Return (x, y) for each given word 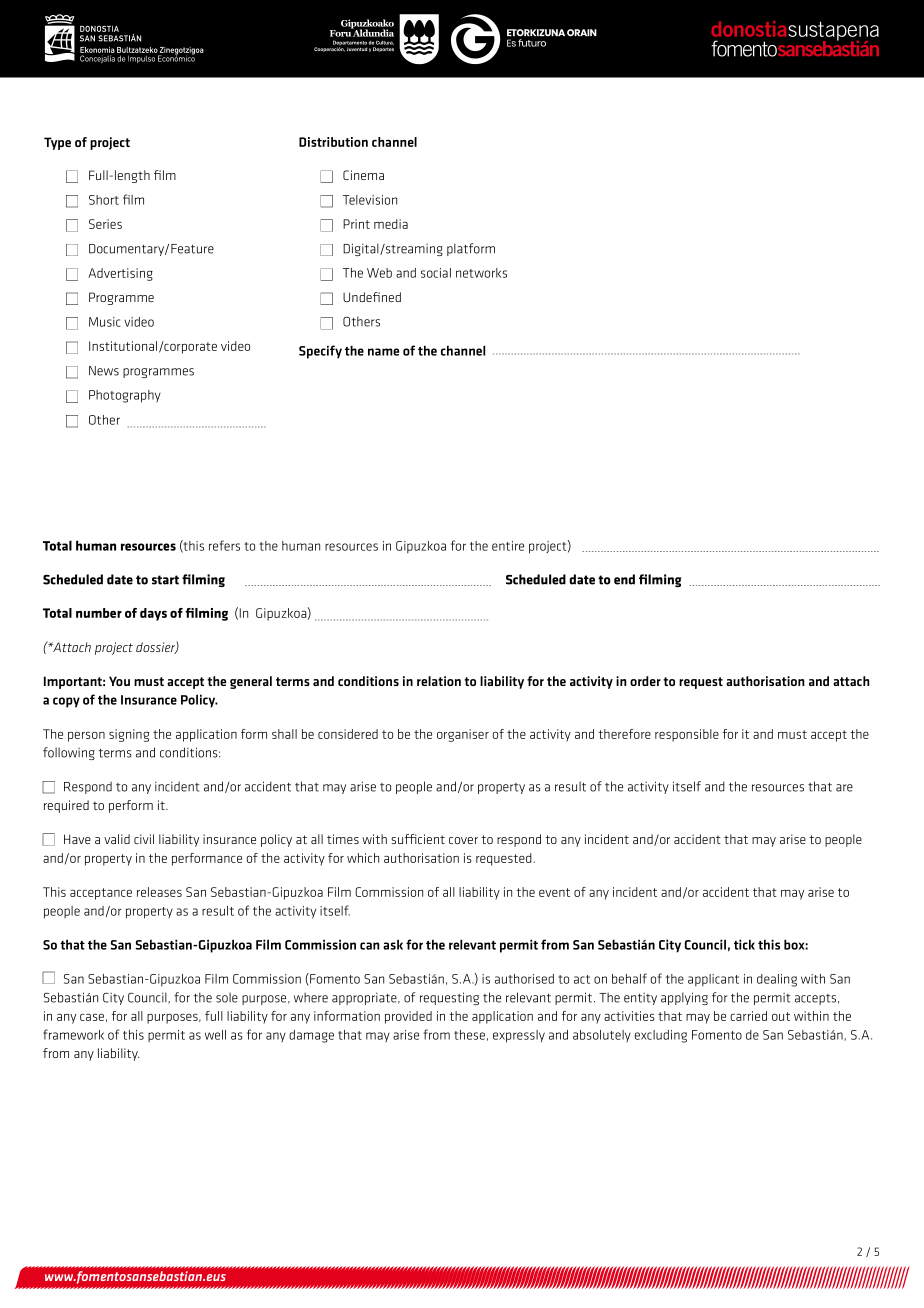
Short (104, 200)
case (92, 1017)
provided (408, 1017)
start (165, 580)
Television (370, 200)
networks (481, 273)
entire (508, 546)
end (624, 579)
